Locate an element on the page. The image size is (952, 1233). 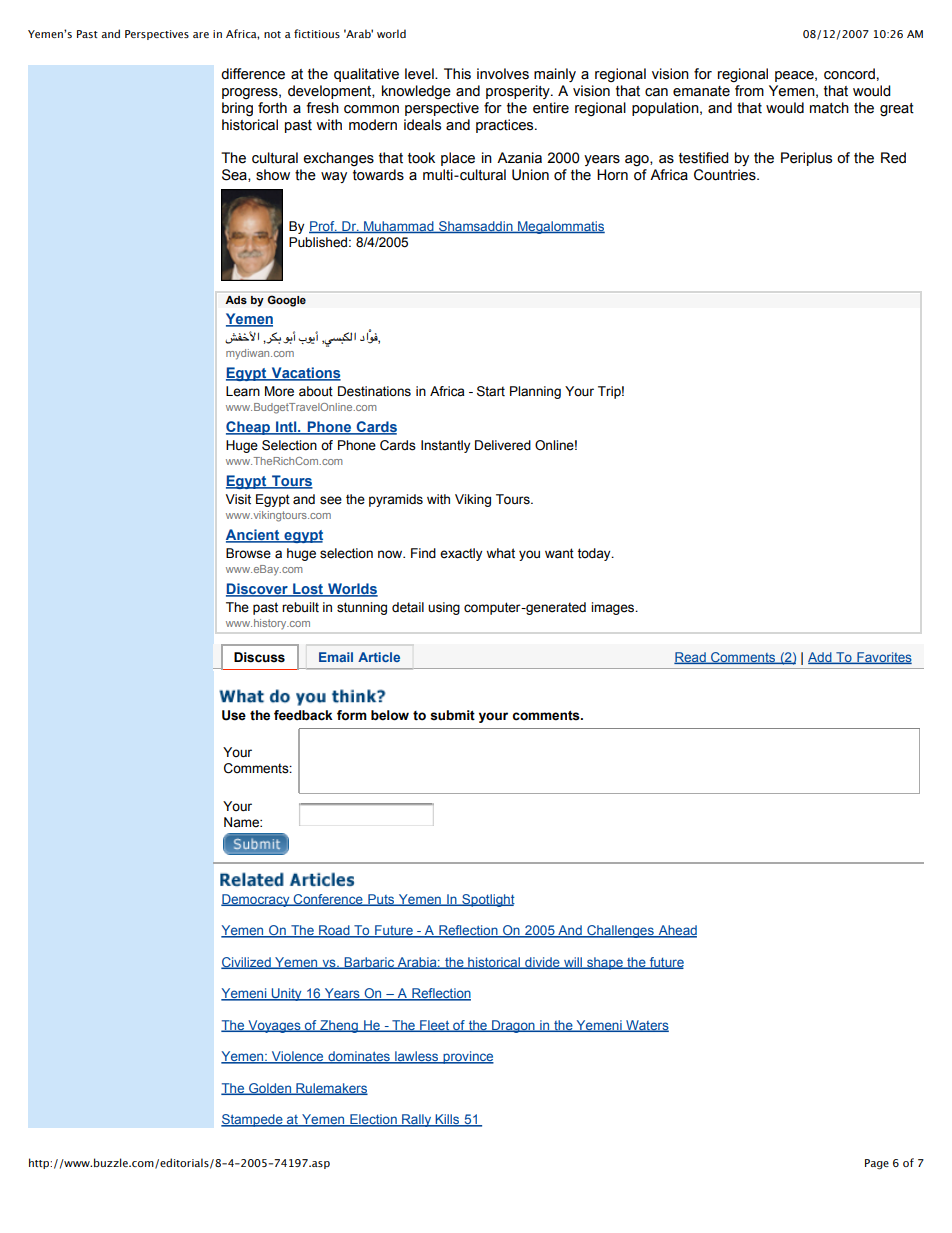
feedback is located at coordinates (303, 715).
